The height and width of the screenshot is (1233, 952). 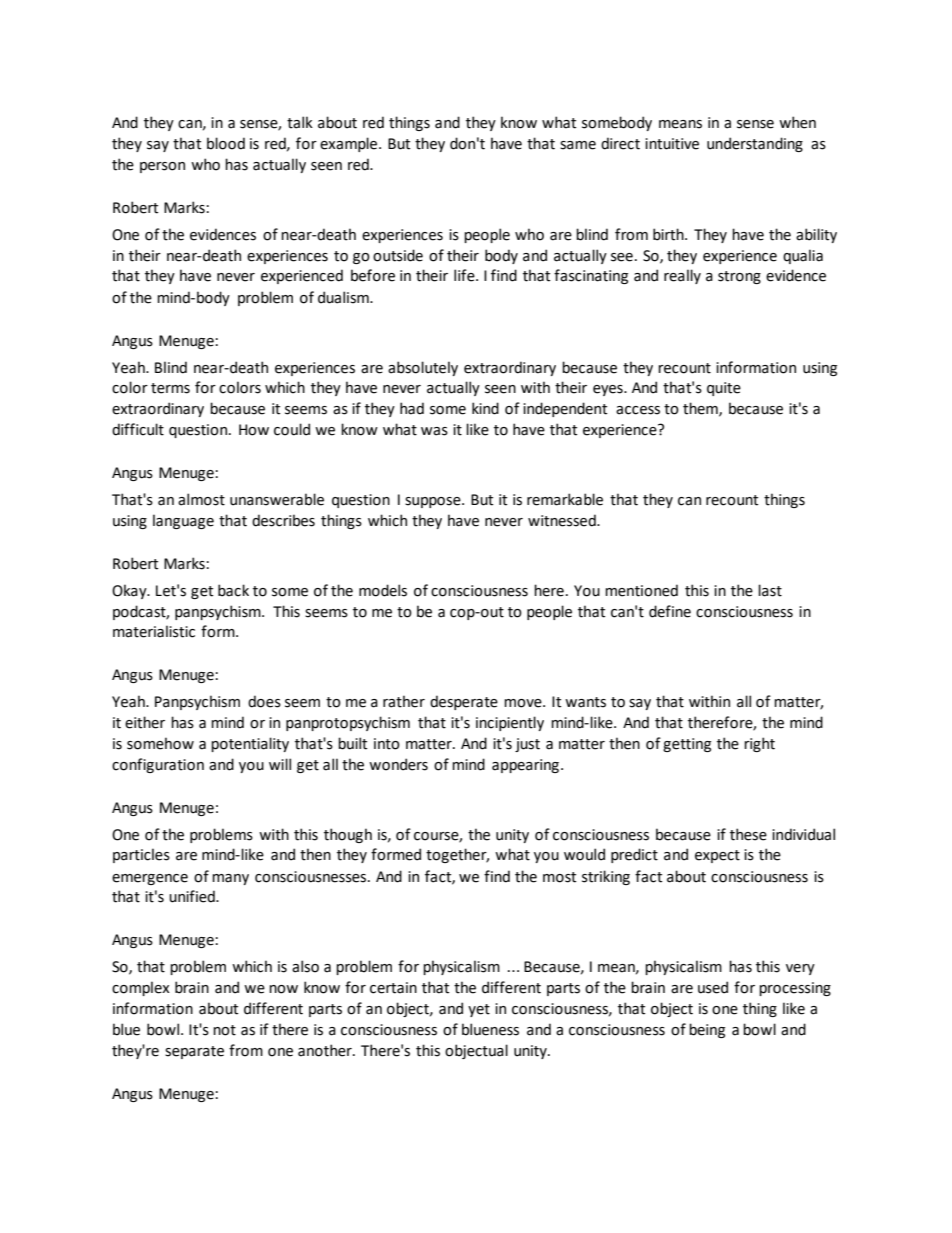 I want to click on potentiality, so click(x=250, y=744).
